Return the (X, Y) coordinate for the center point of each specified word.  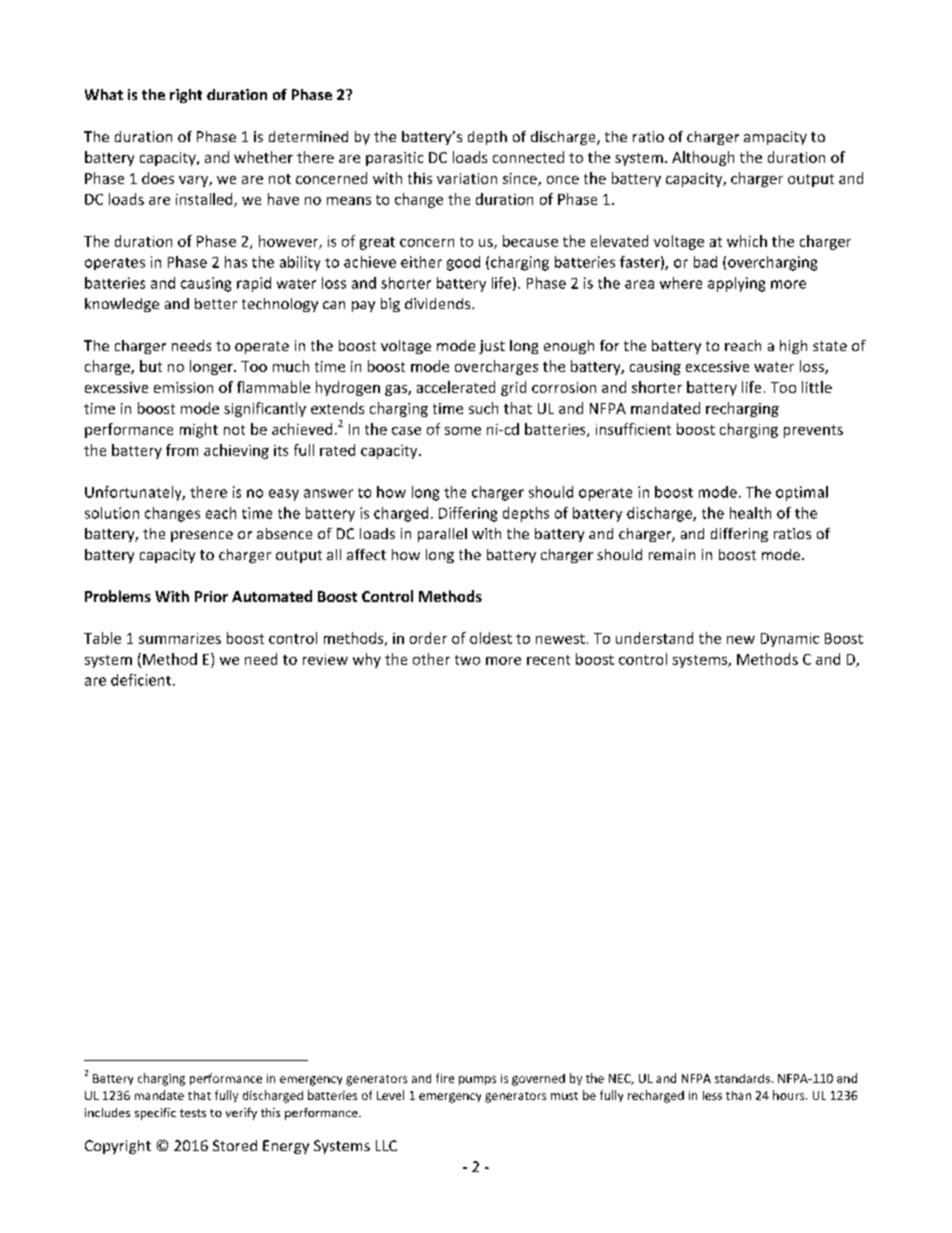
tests (193, 1113)
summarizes (180, 638)
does (158, 178)
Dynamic (790, 640)
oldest (491, 638)
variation (467, 178)
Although (703, 158)
